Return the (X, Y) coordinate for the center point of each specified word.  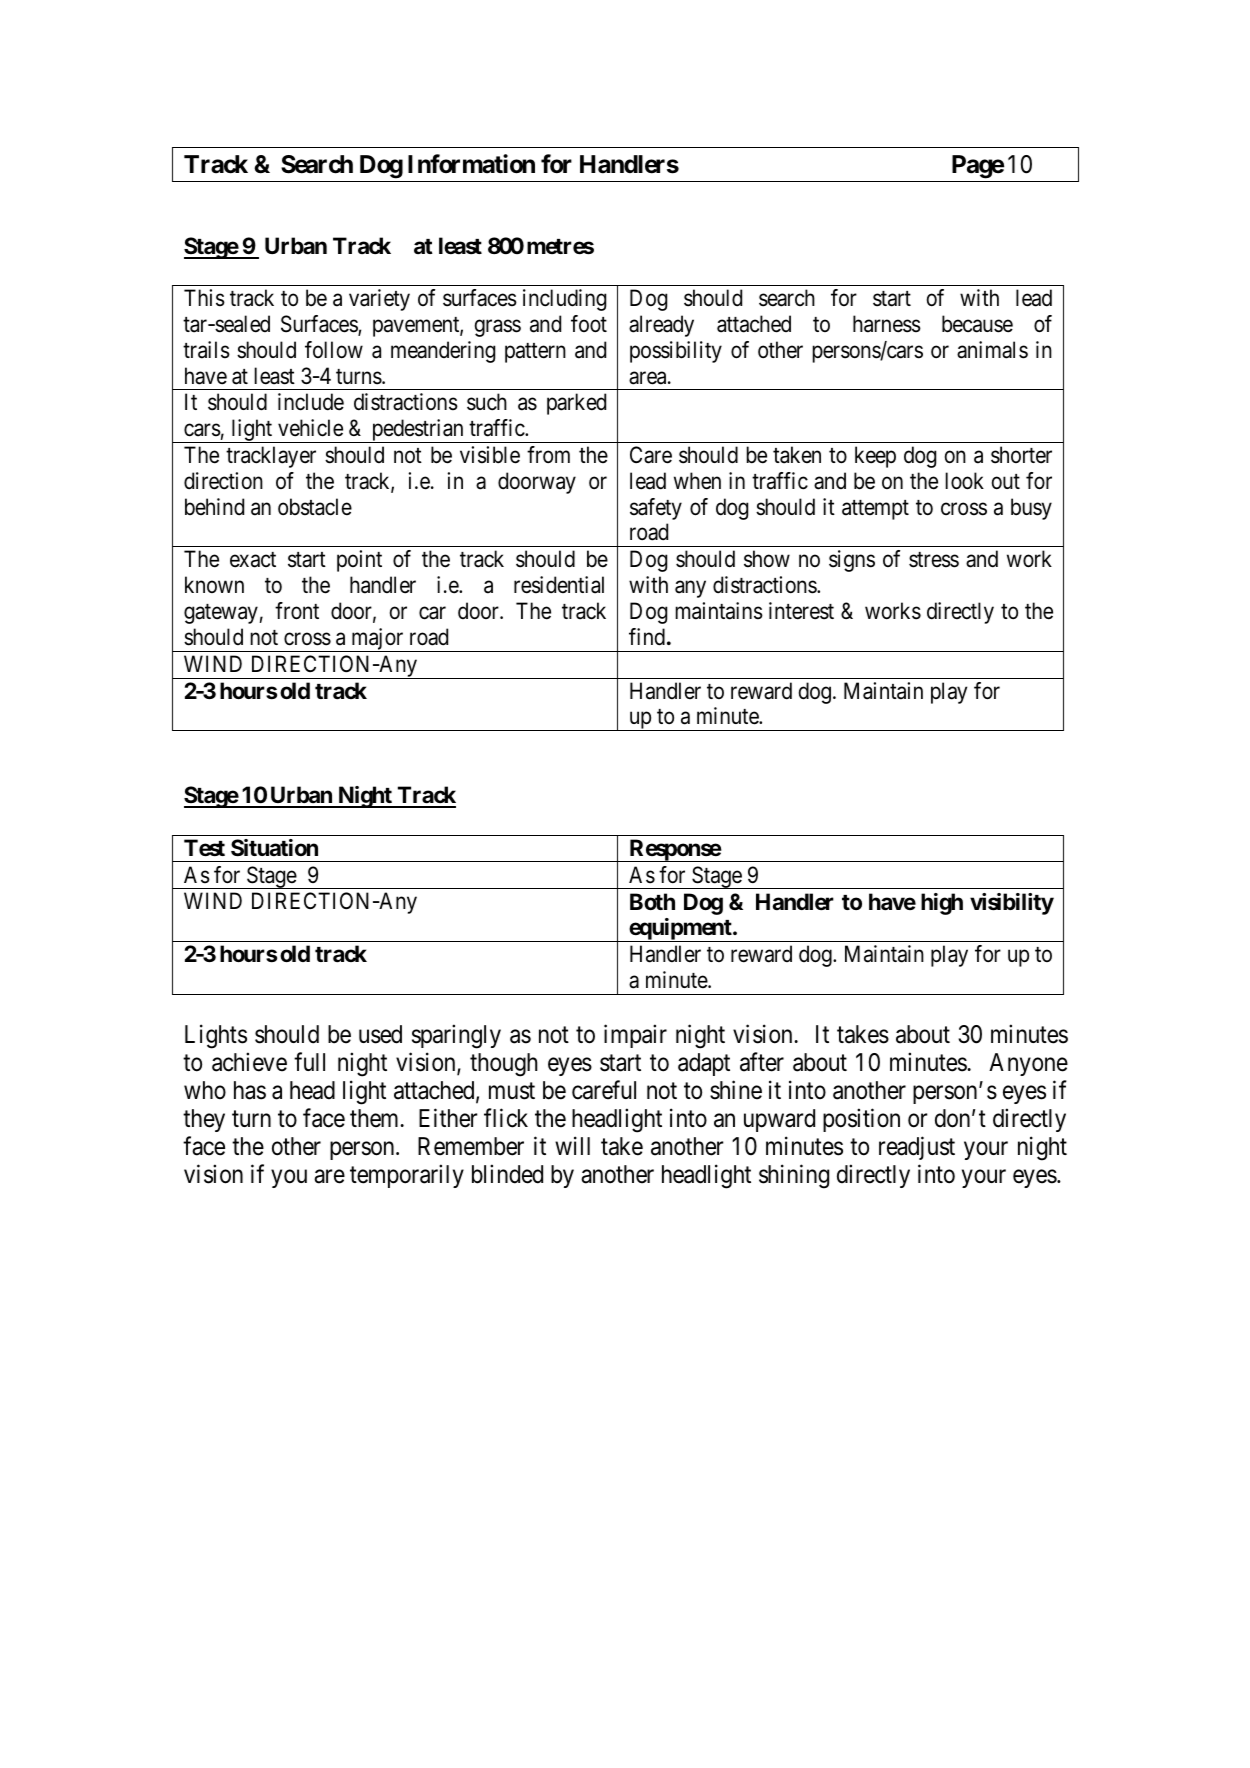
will (572, 1145)
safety (656, 509)
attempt (875, 510)
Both (652, 901)
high (942, 904)
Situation (274, 848)
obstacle (315, 507)
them (376, 1118)
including (564, 300)
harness (887, 324)
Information (471, 164)
